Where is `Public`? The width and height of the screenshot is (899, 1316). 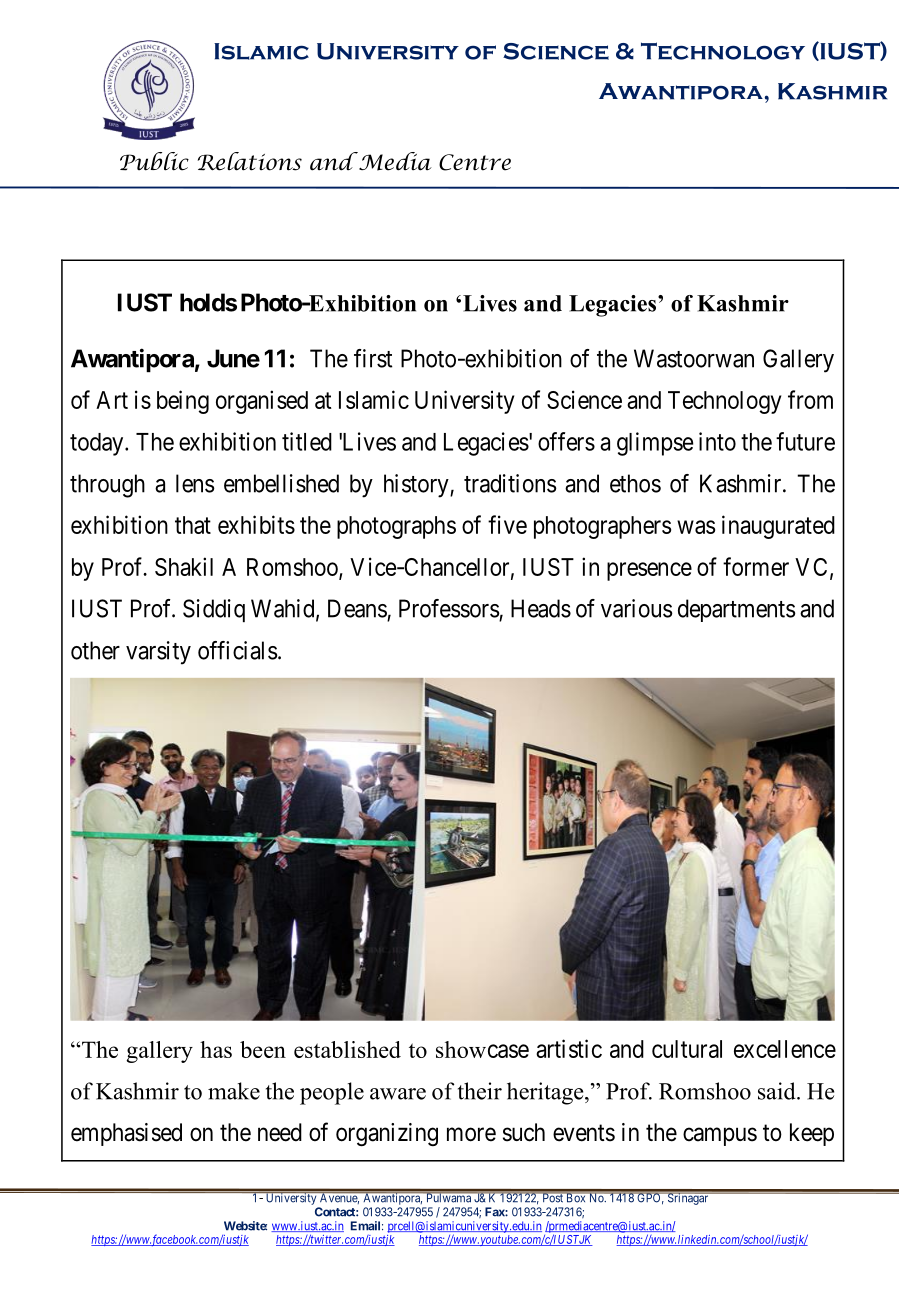
Public is located at coordinates (154, 161).
